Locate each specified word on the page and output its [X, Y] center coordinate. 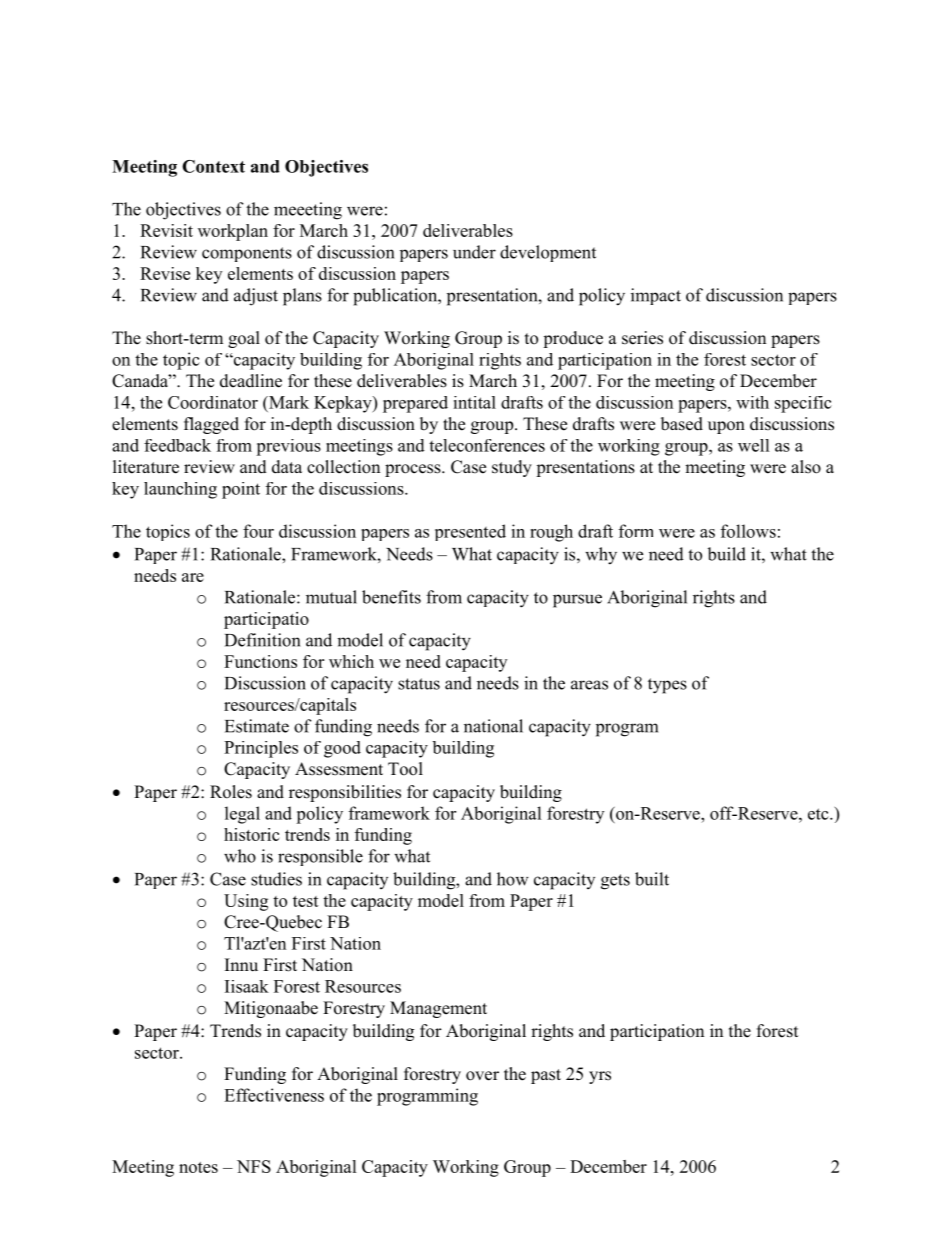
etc [819, 814]
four [258, 531]
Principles [261, 749]
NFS [254, 1166]
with [752, 402]
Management [438, 1009]
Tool [405, 769]
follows [748, 531]
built [652, 879]
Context [213, 166]
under [474, 252]
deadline [251, 381]
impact [656, 296]
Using [246, 902]
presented [470, 532]
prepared [415, 404]
